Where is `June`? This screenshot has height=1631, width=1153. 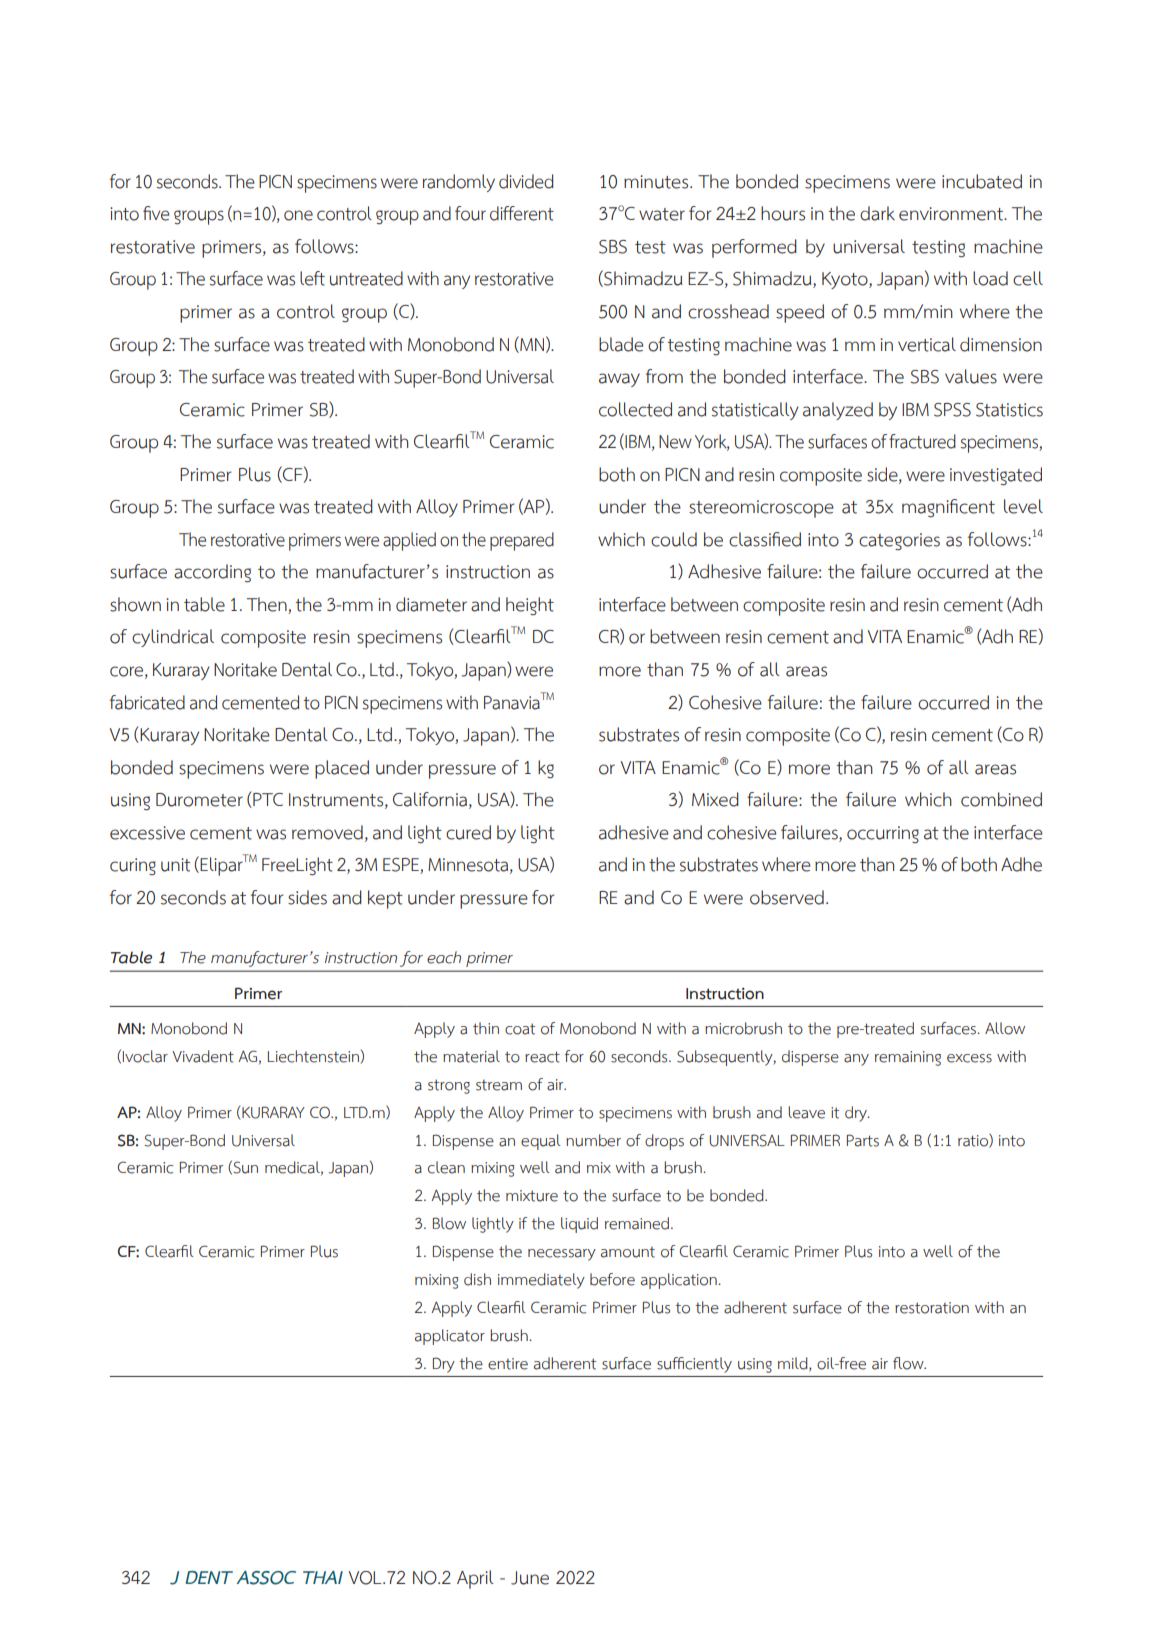
June is located at coordinates (530, 1578).
